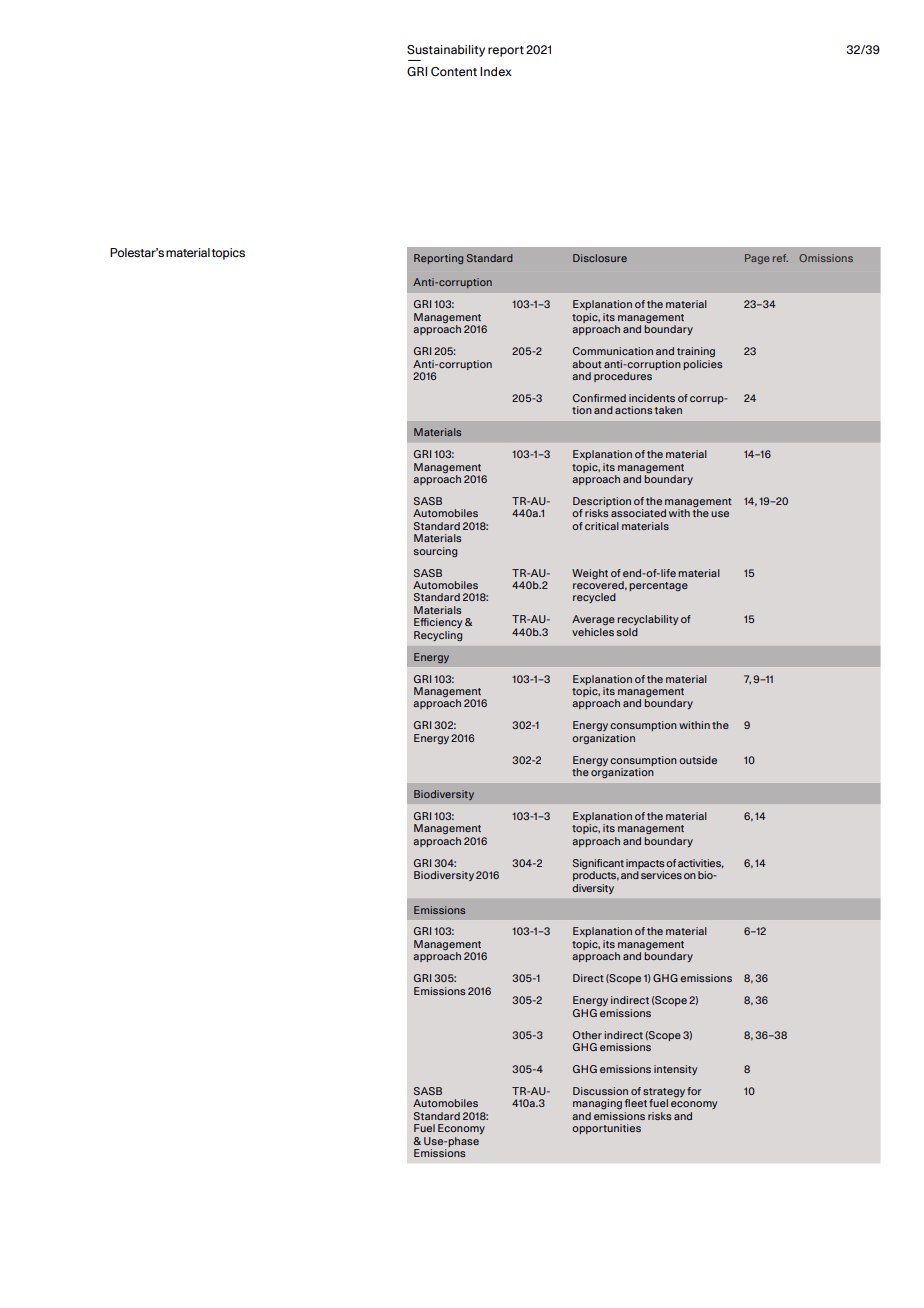 The width and height of the screenshot is (924, 1308). What do you see at coordinates (658, 586) in the screenshot?
I see `percentage` at bounding box center [658, 586].
